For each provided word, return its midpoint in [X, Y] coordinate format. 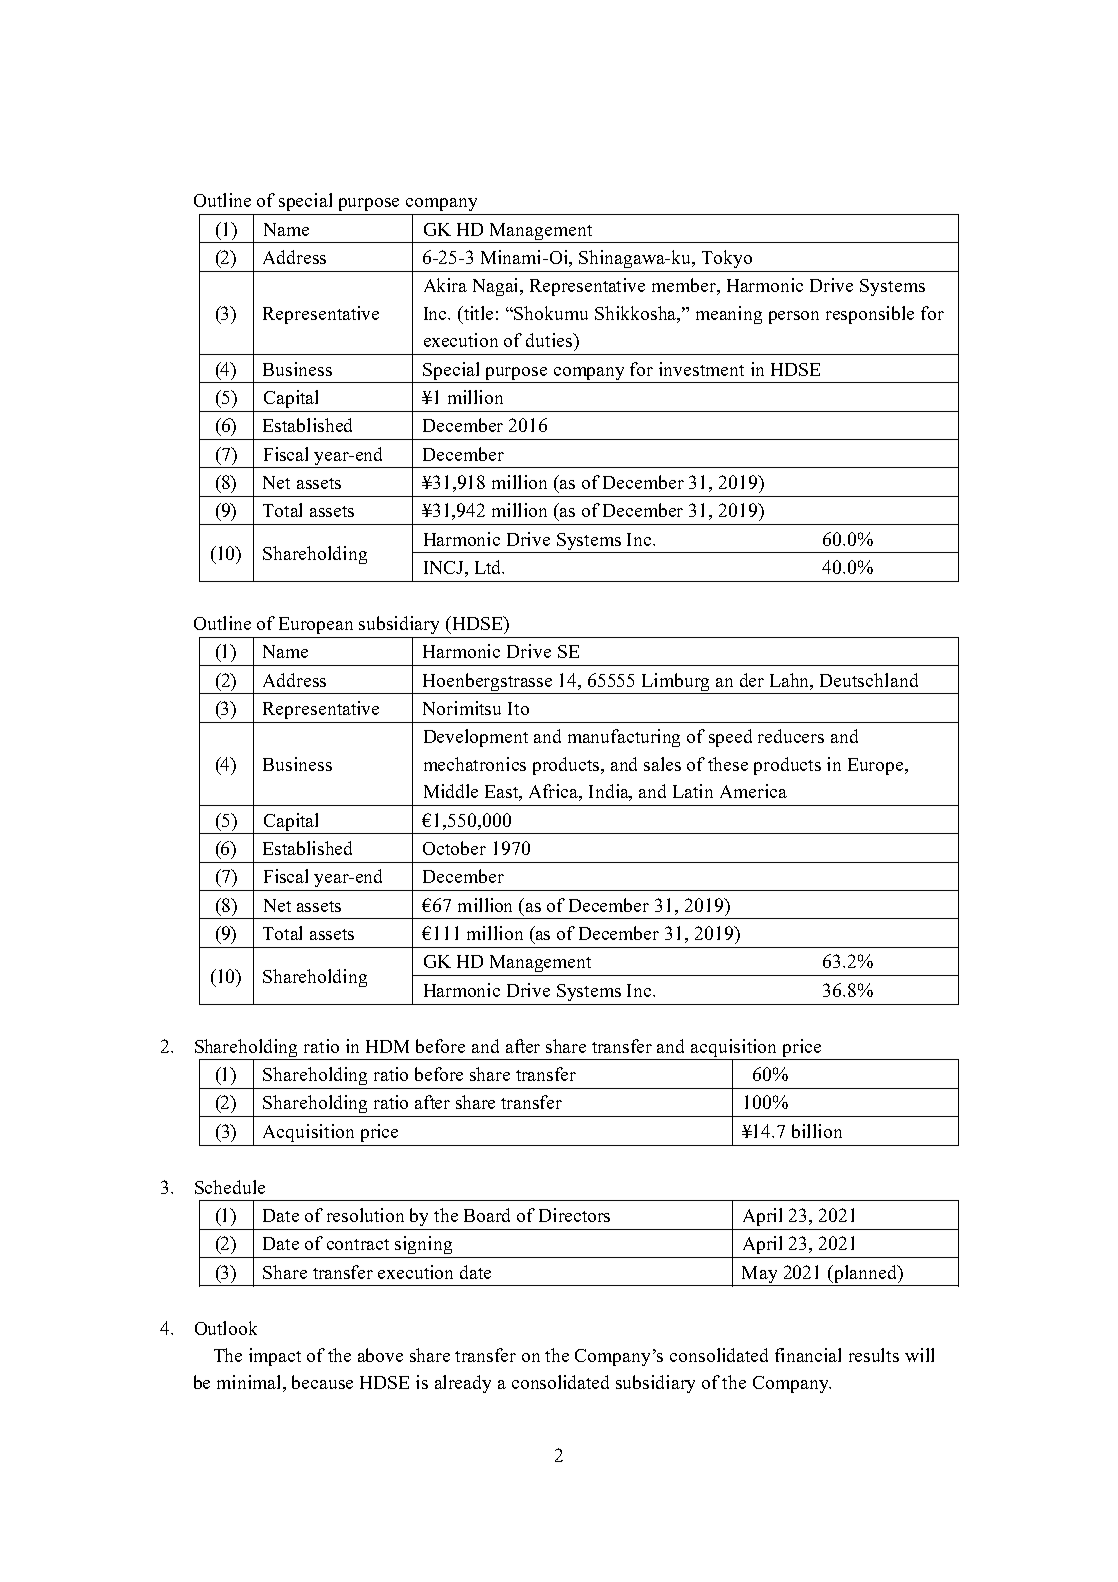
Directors [574, 1215]
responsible [870, 315]
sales [662, 764]
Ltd [489, 567]
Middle [451, 791]
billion [817, 1131]
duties [550, 340]
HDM [387, 1046]
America [753, 791]
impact [275, 1357]
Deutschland [869, 680]
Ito [518, 708]
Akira [445, 285]
